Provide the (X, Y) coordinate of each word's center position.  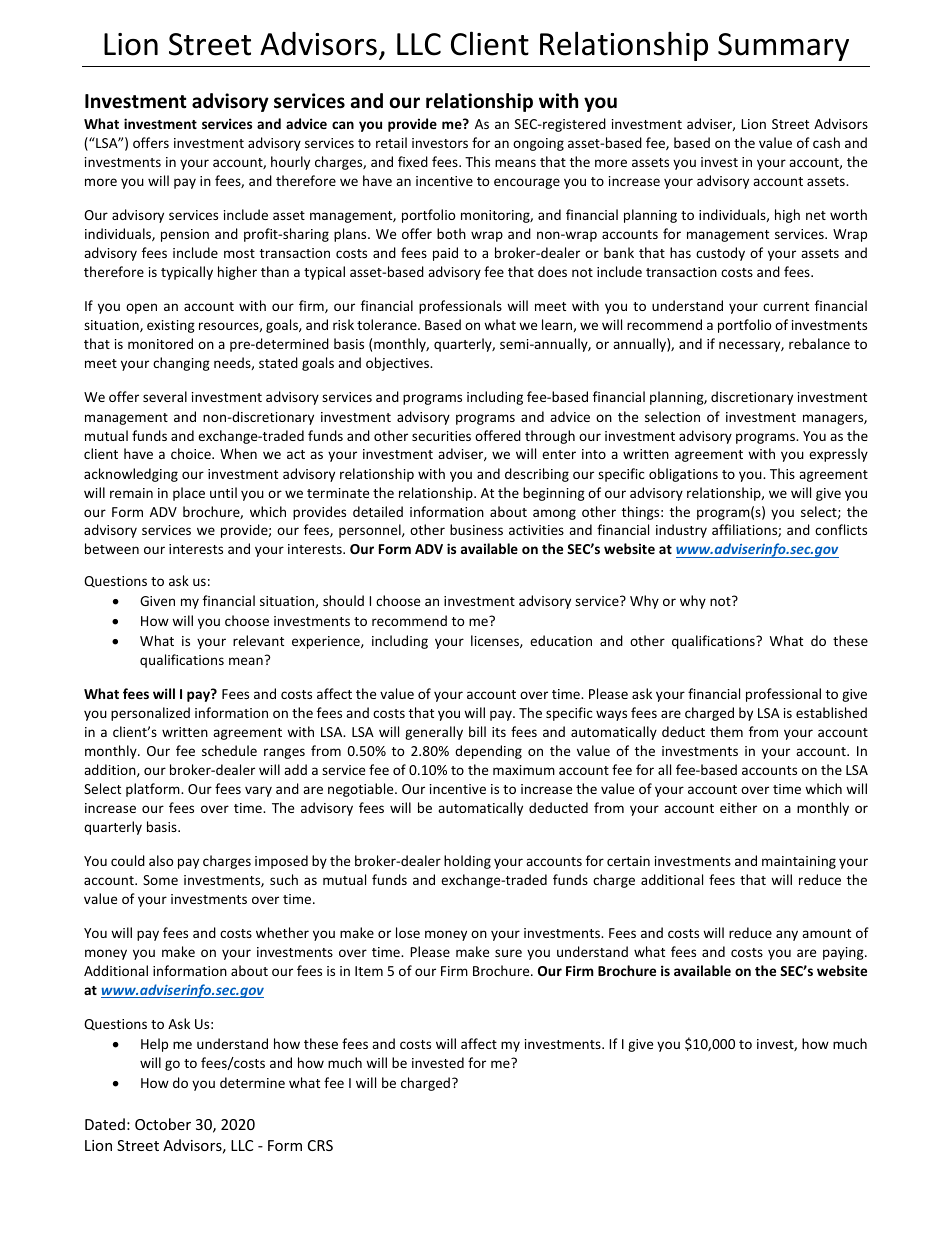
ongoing (538, 144)
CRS (320, 1145)
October (163, 1124)
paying (844, 953)
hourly (290, 163)
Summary (783, 47)
